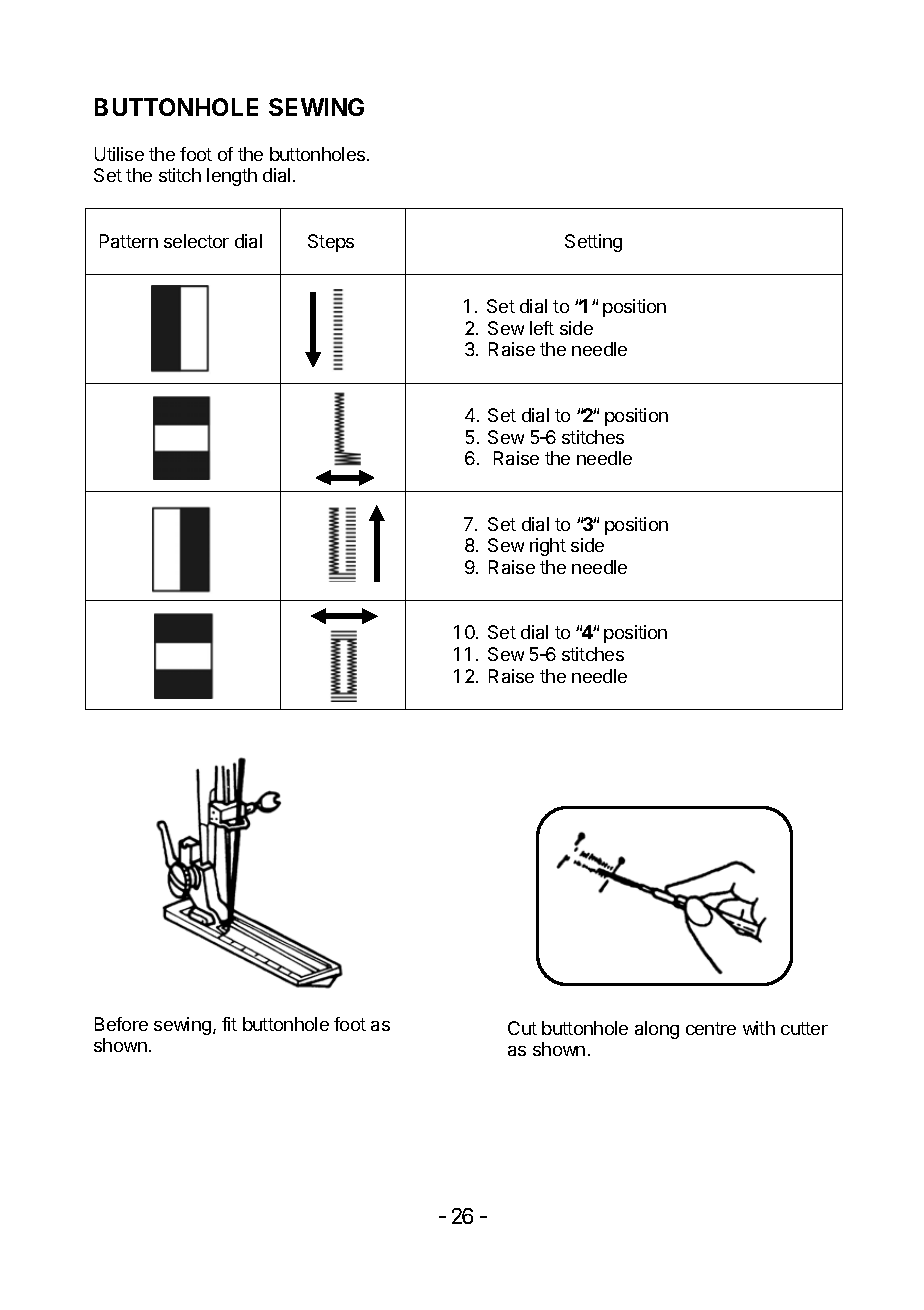 The image size is (924, 1310). Describe the element at coordinates (232, 177) in the screenshot. I see `length` at that location.
